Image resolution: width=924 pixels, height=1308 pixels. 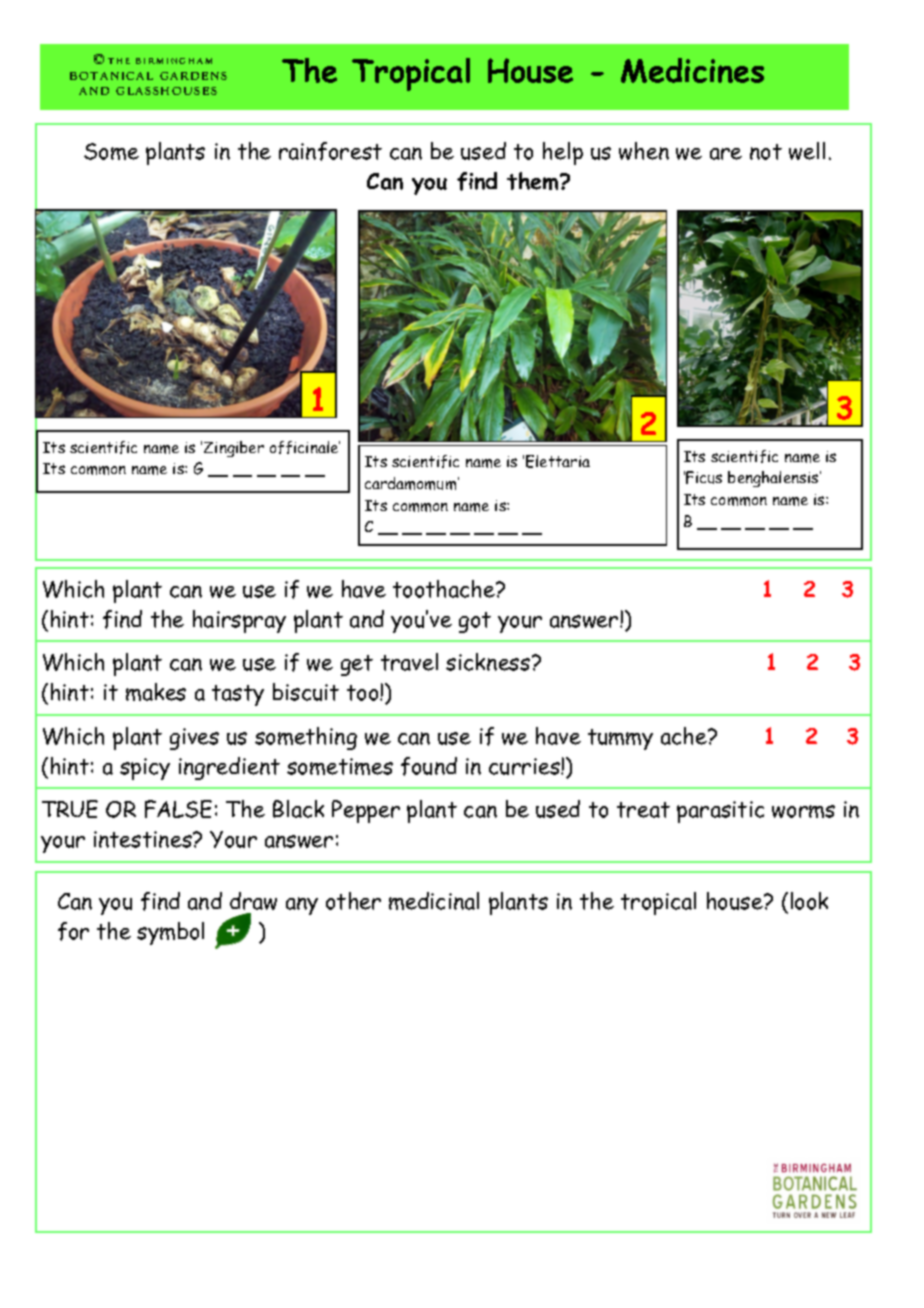 I want to click on BOTANICAL, so click(x=111, y=76).
